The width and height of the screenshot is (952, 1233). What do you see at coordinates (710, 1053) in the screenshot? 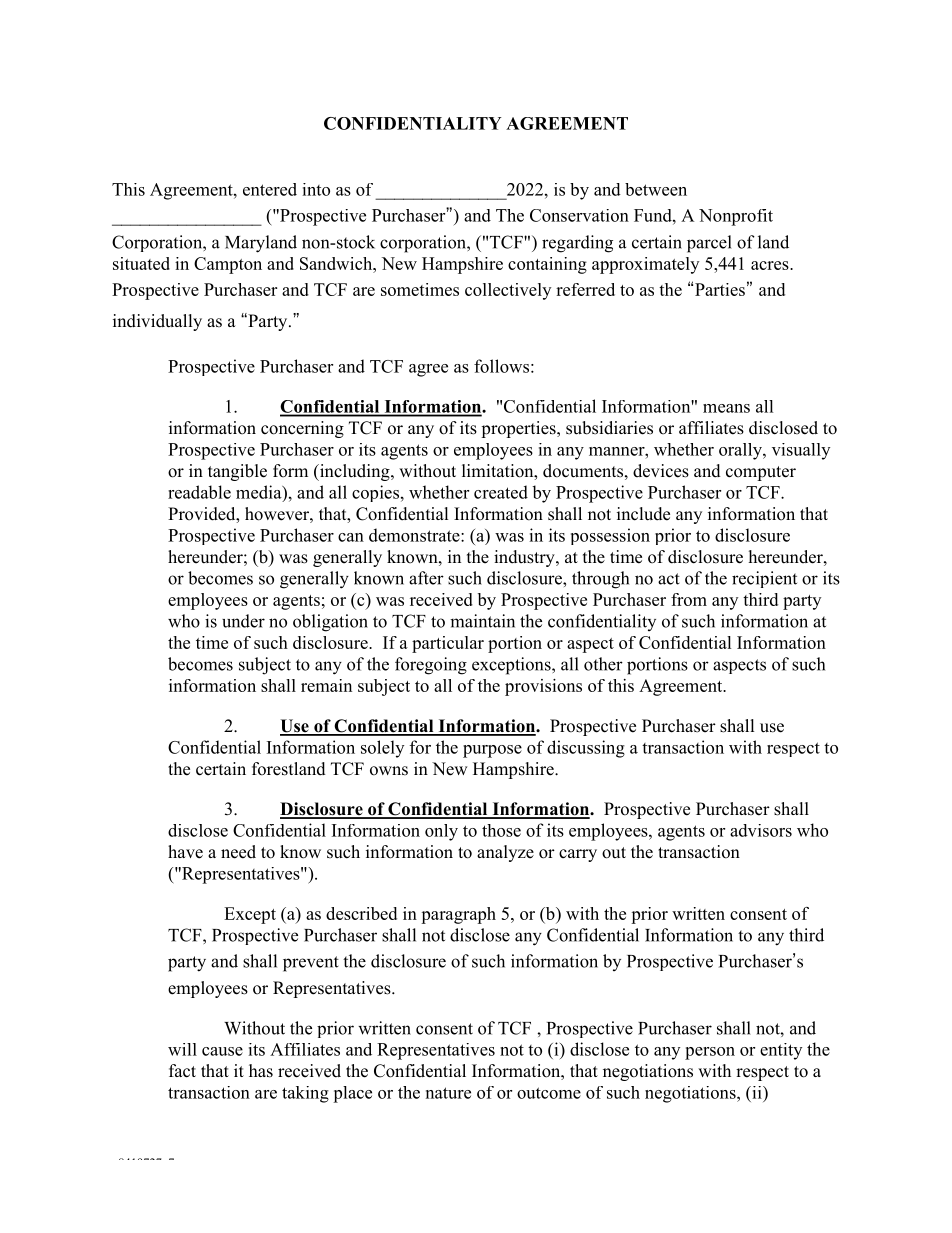
I see `person` at bounding box center [710, 1053].
